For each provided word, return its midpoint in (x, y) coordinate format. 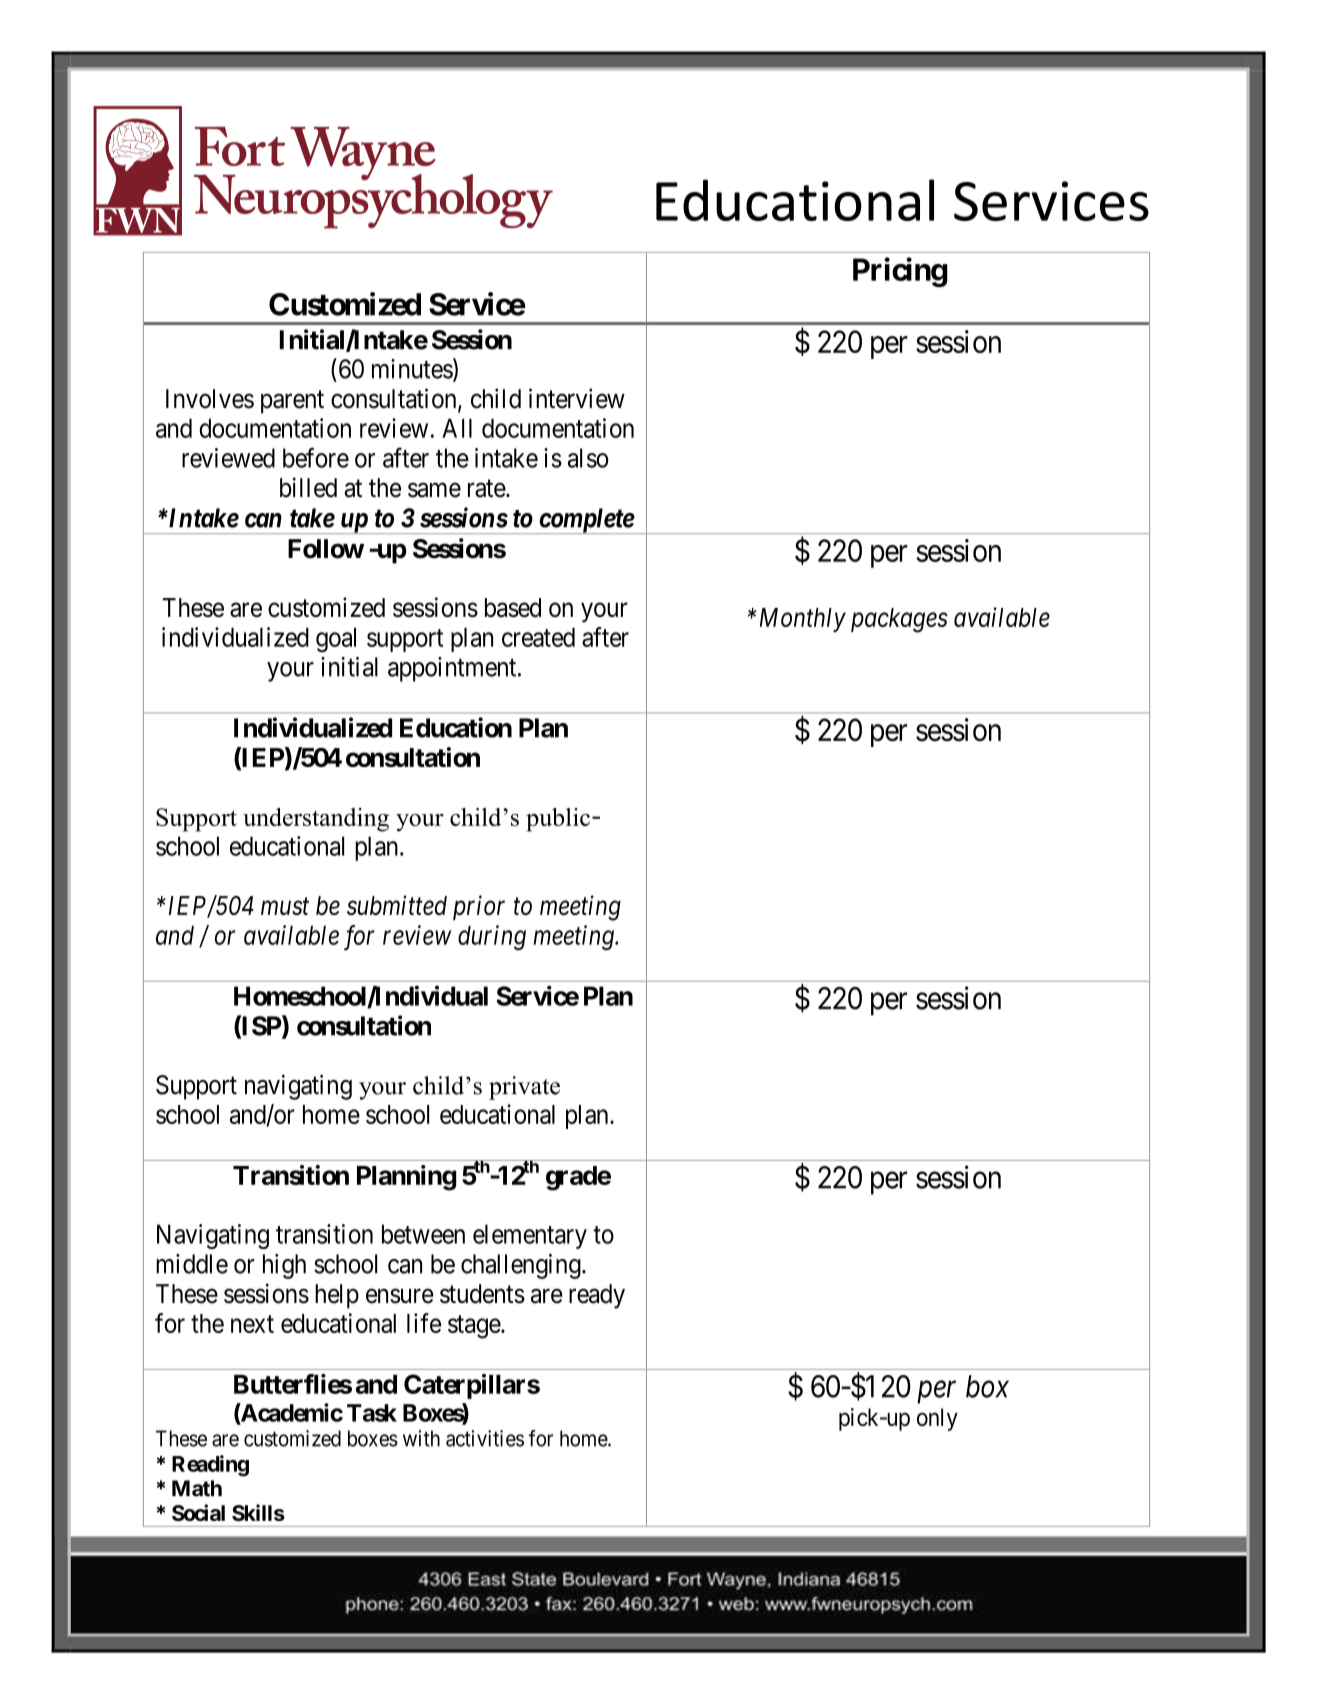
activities (485, 1438)
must (285, 906)
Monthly (801, 620)
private (524, 1088)
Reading (210, 1466)
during (492, 937)
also (588, 458)
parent (292, 402)
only (937, 1419)
